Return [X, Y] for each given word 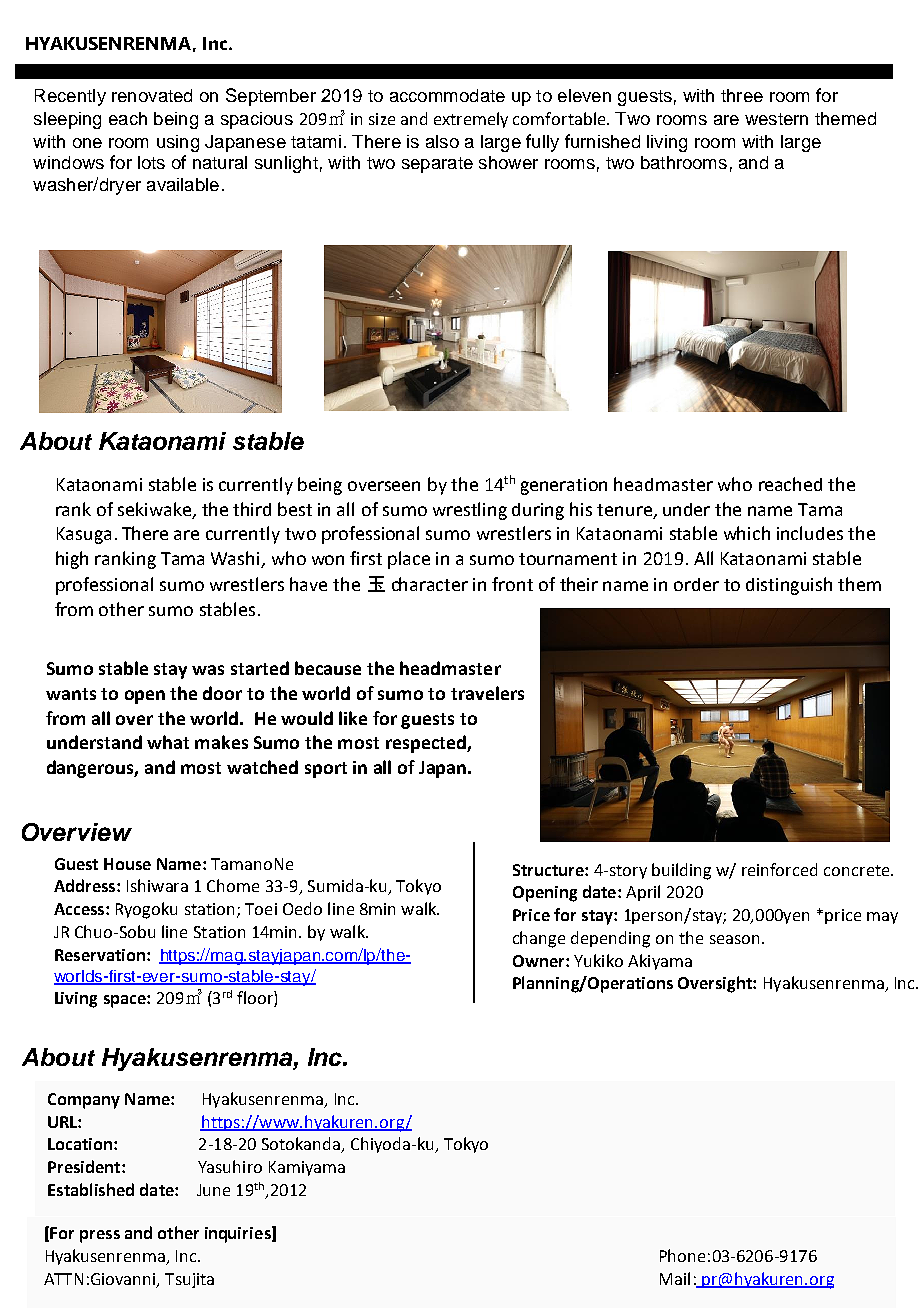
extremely [471, 120]
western [776, 119]
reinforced [779, 869]
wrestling [470, 511]
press [100, 1236]
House [127, 864]
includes [810, 533]
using [178, 143]
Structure [549, 870]
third [252, 509]
